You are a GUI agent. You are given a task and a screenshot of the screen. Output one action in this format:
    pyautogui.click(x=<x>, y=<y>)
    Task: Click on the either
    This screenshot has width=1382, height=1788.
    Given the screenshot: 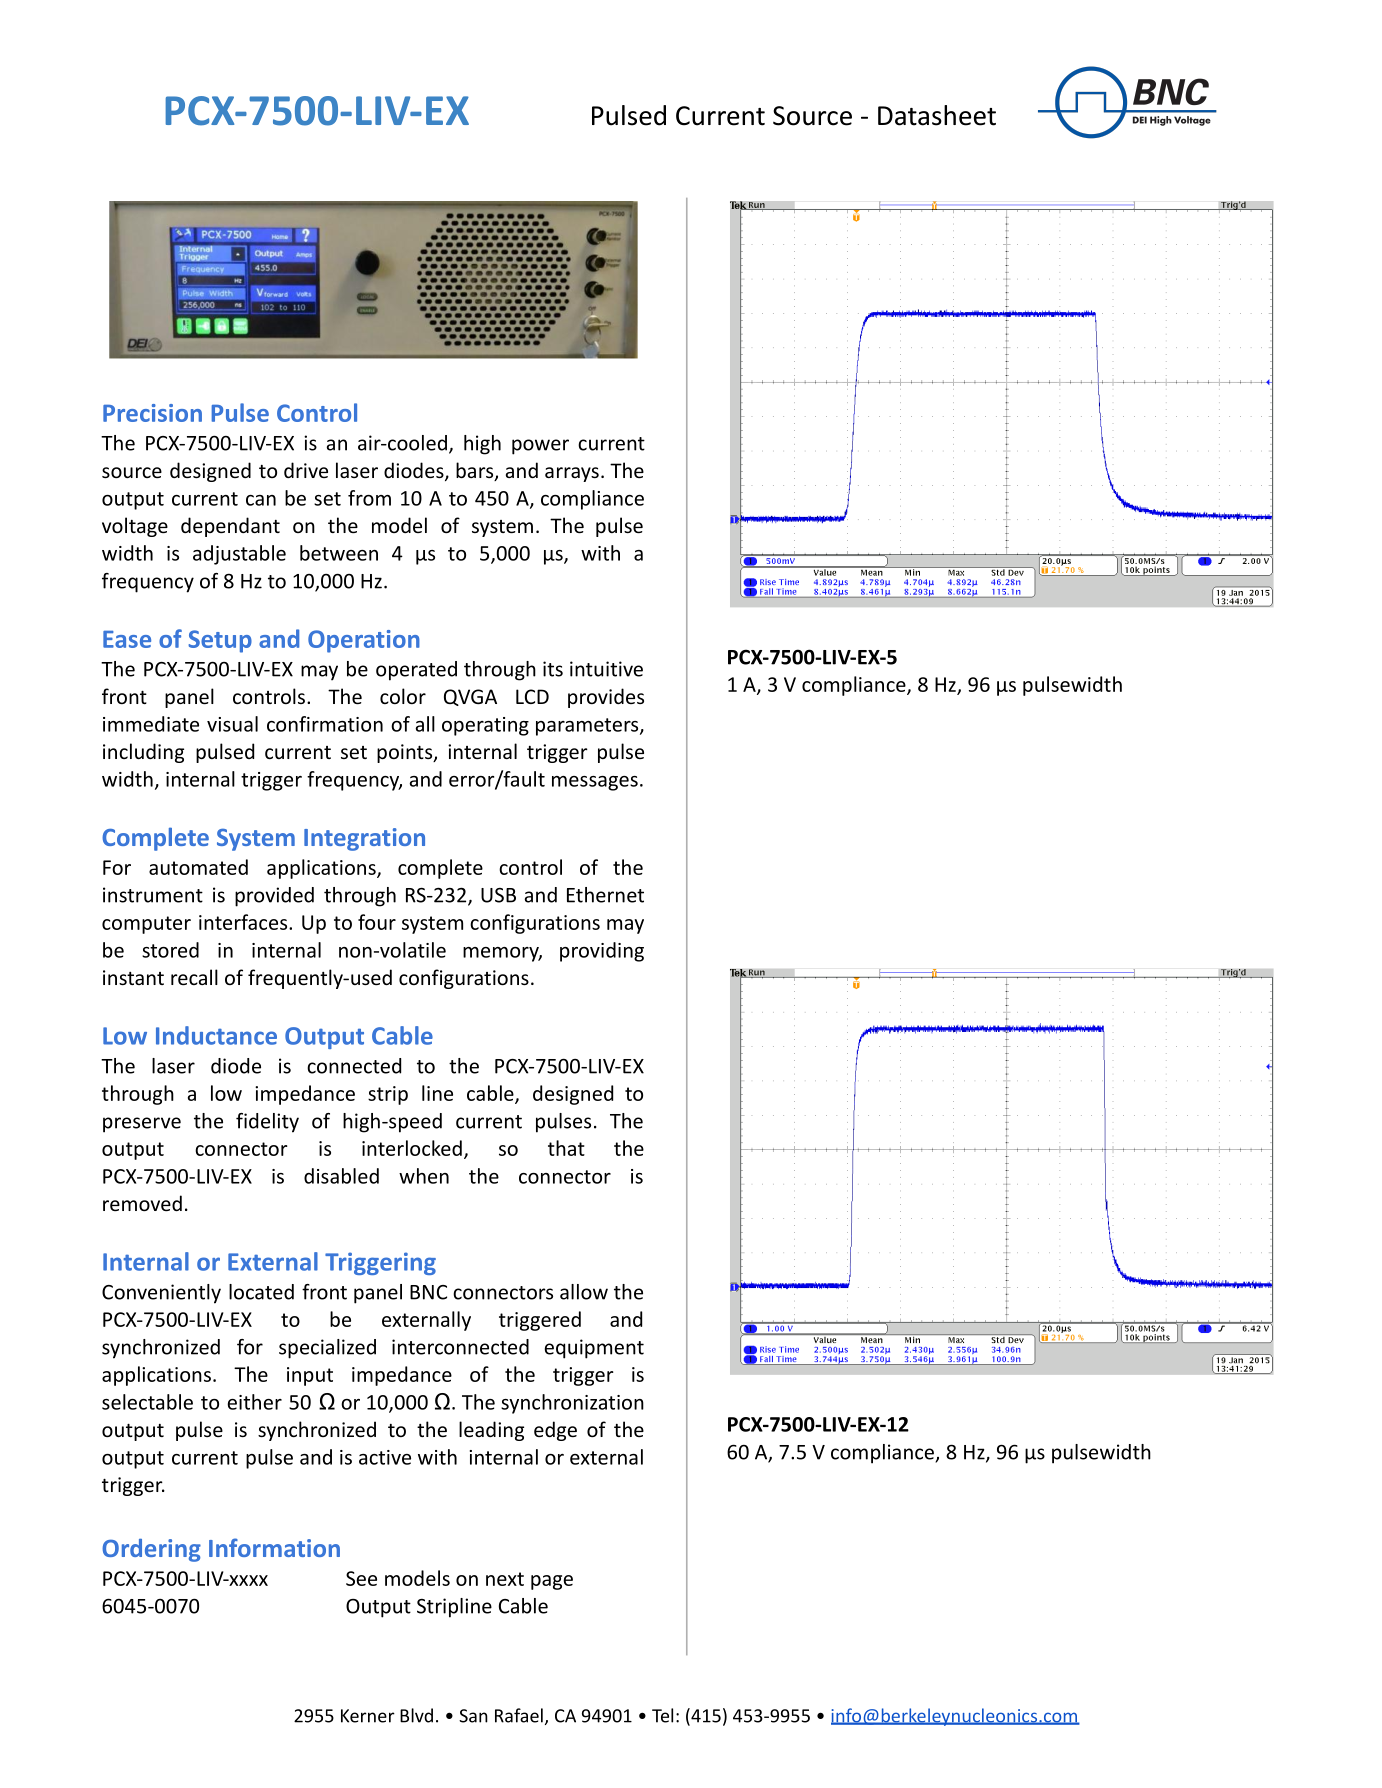 What is the action you would take?
    pyautogui.click(x=254, y=1402)
